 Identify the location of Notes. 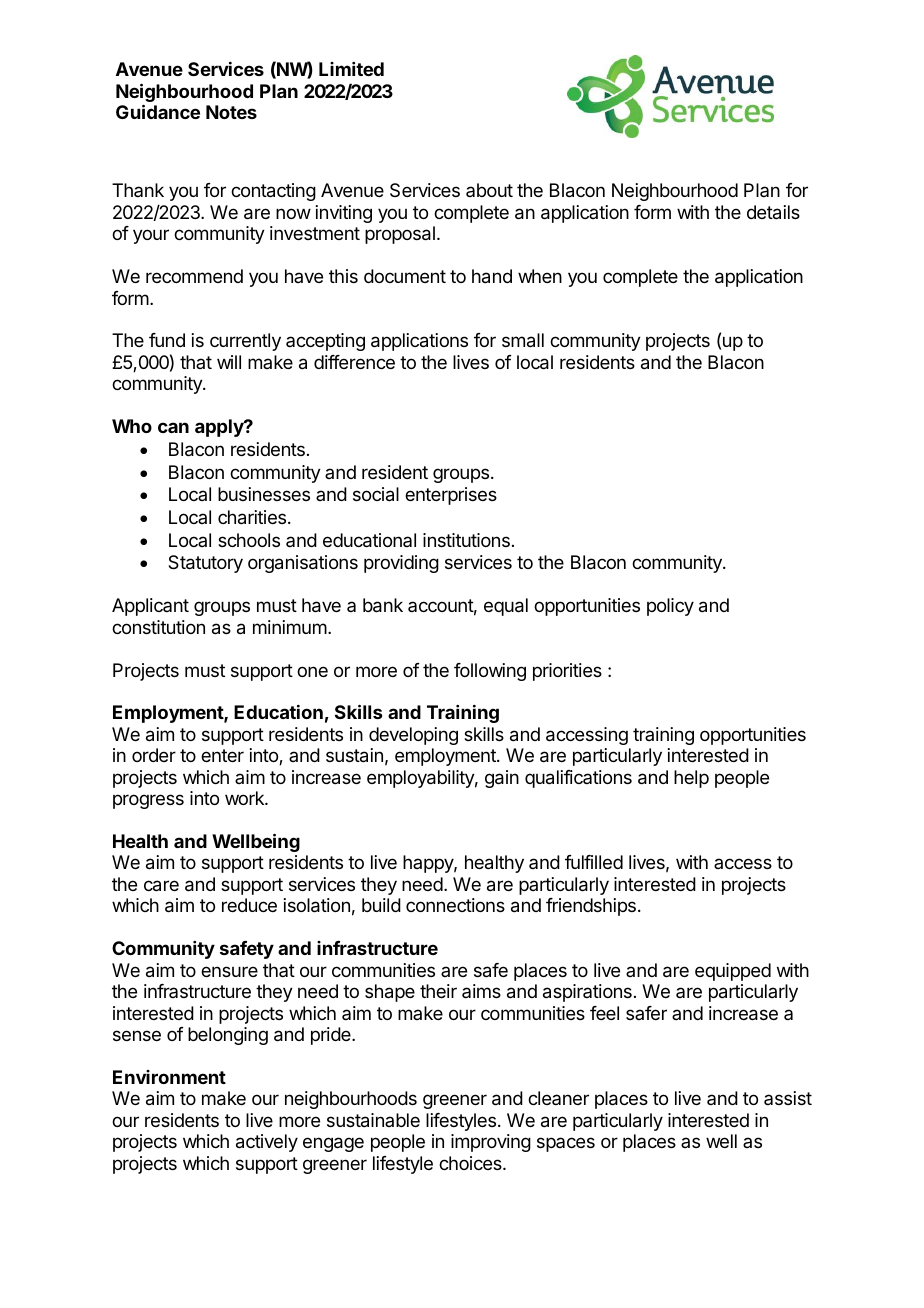
(231, 112).
